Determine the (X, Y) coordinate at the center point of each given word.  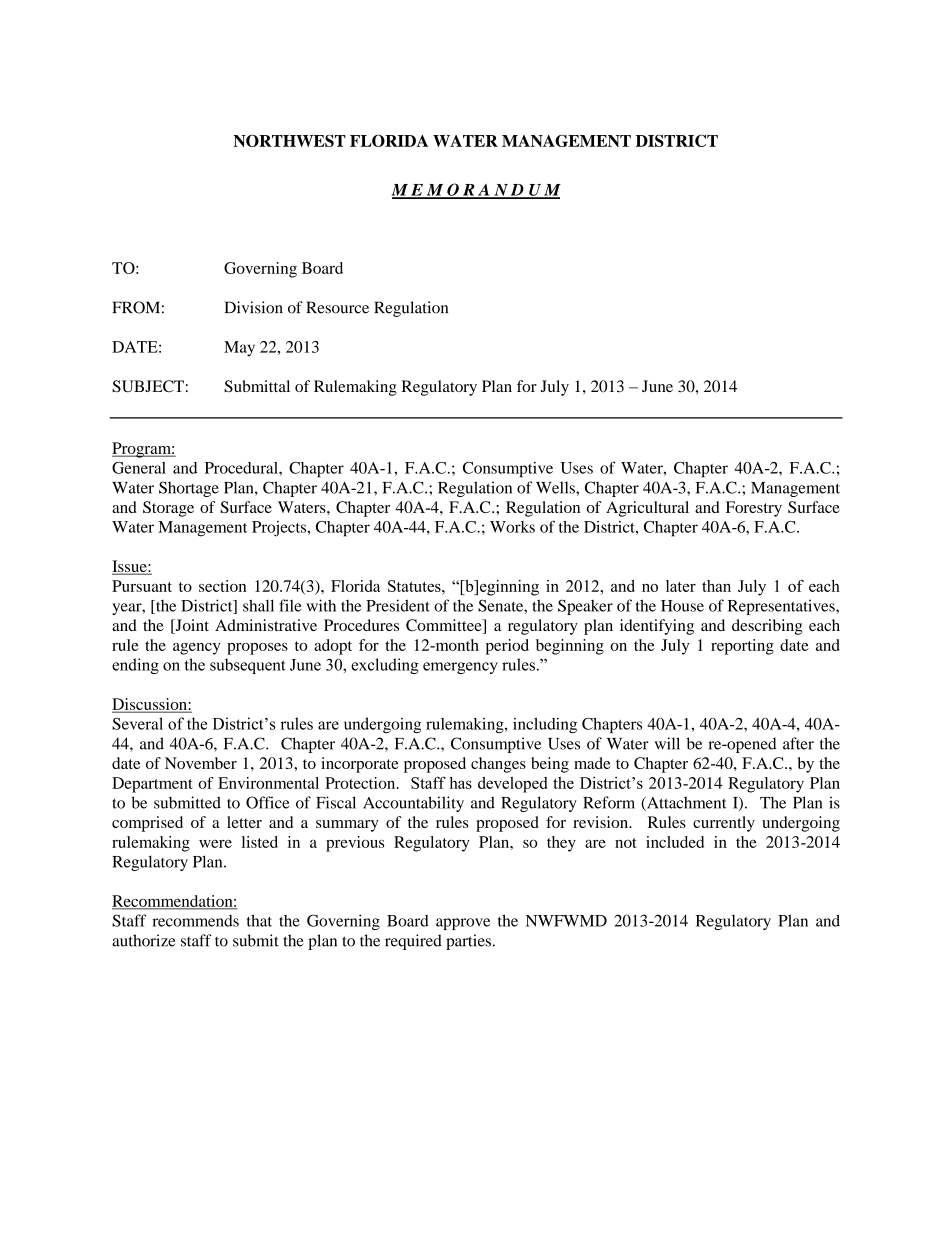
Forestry (754, 509)
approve (463, 924)
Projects (280, 529)
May (239, 349)
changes (498, 765)
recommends (195, 921)
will (667, 743)
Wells (556, 487)
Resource (337, 307)
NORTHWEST (289, 141)
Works (512, 527)
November (201, 763)
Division (254, 307)
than (716, 586)
